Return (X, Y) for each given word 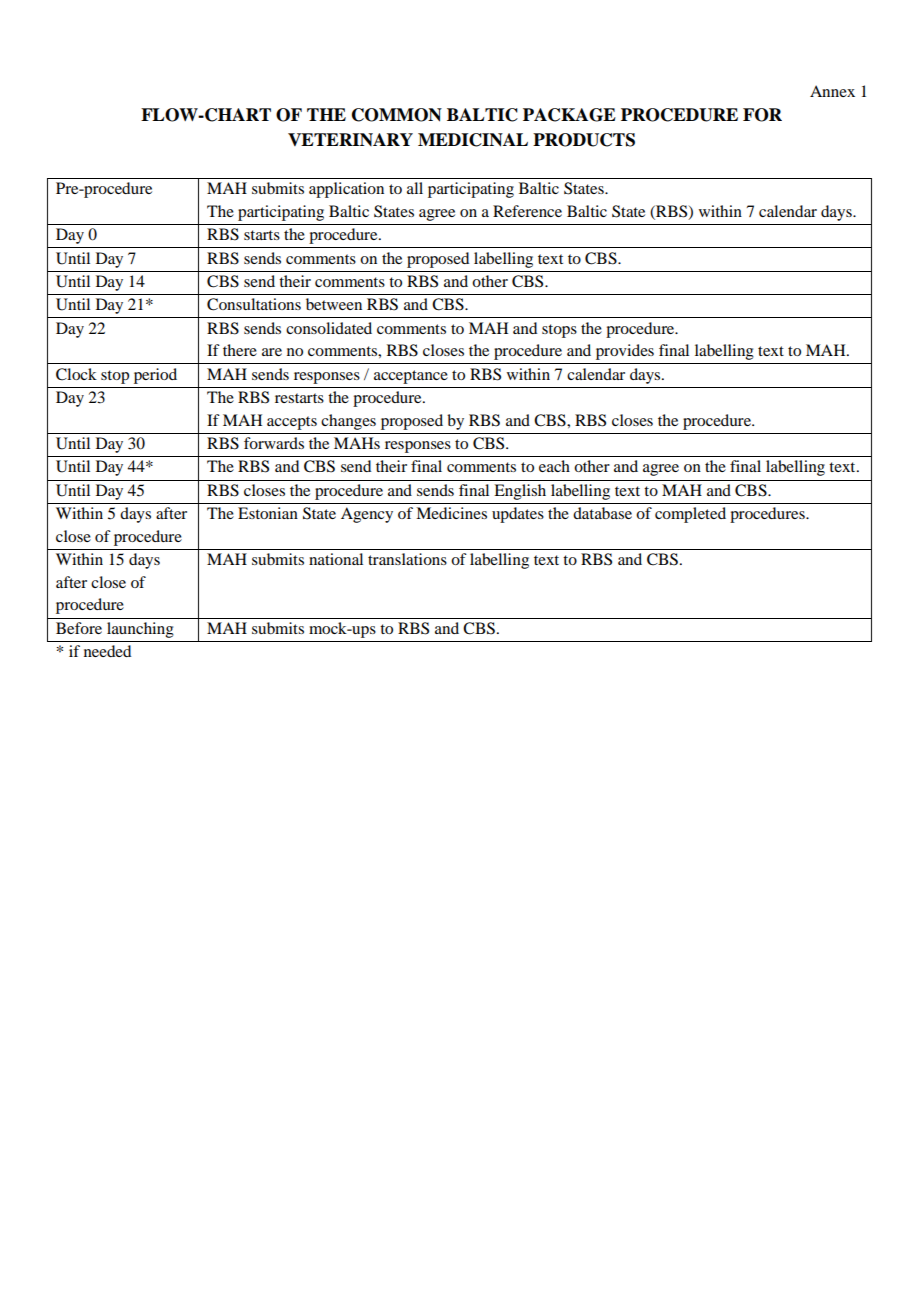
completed (690, 515)
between (334, 304)
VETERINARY (350, 139)
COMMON (397, 115)
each (554, 466)
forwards (274, 443)
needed (107, 651)
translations (407, 559)
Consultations (254, 304)
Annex (832, 91)
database (602, 513)
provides (625, 352)
